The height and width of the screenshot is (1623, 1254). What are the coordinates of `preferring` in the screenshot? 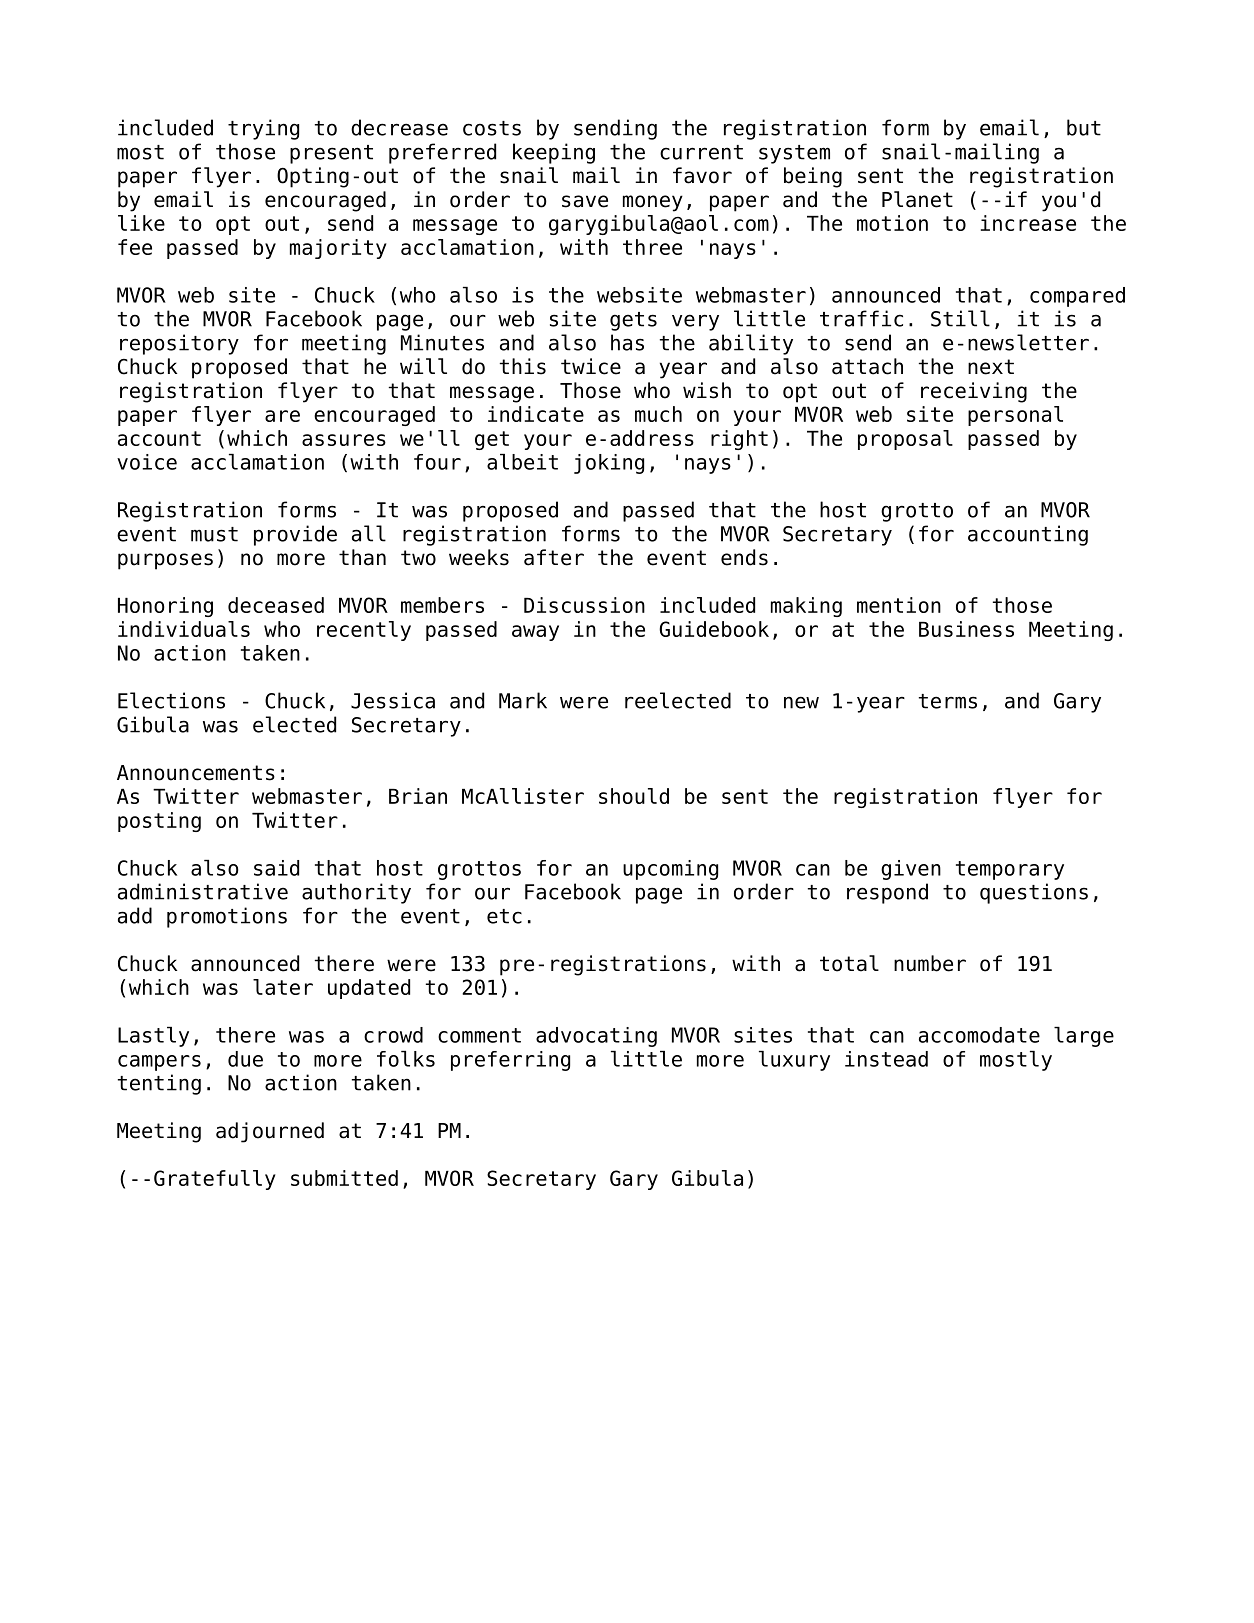 It's located at (510, 1061).
